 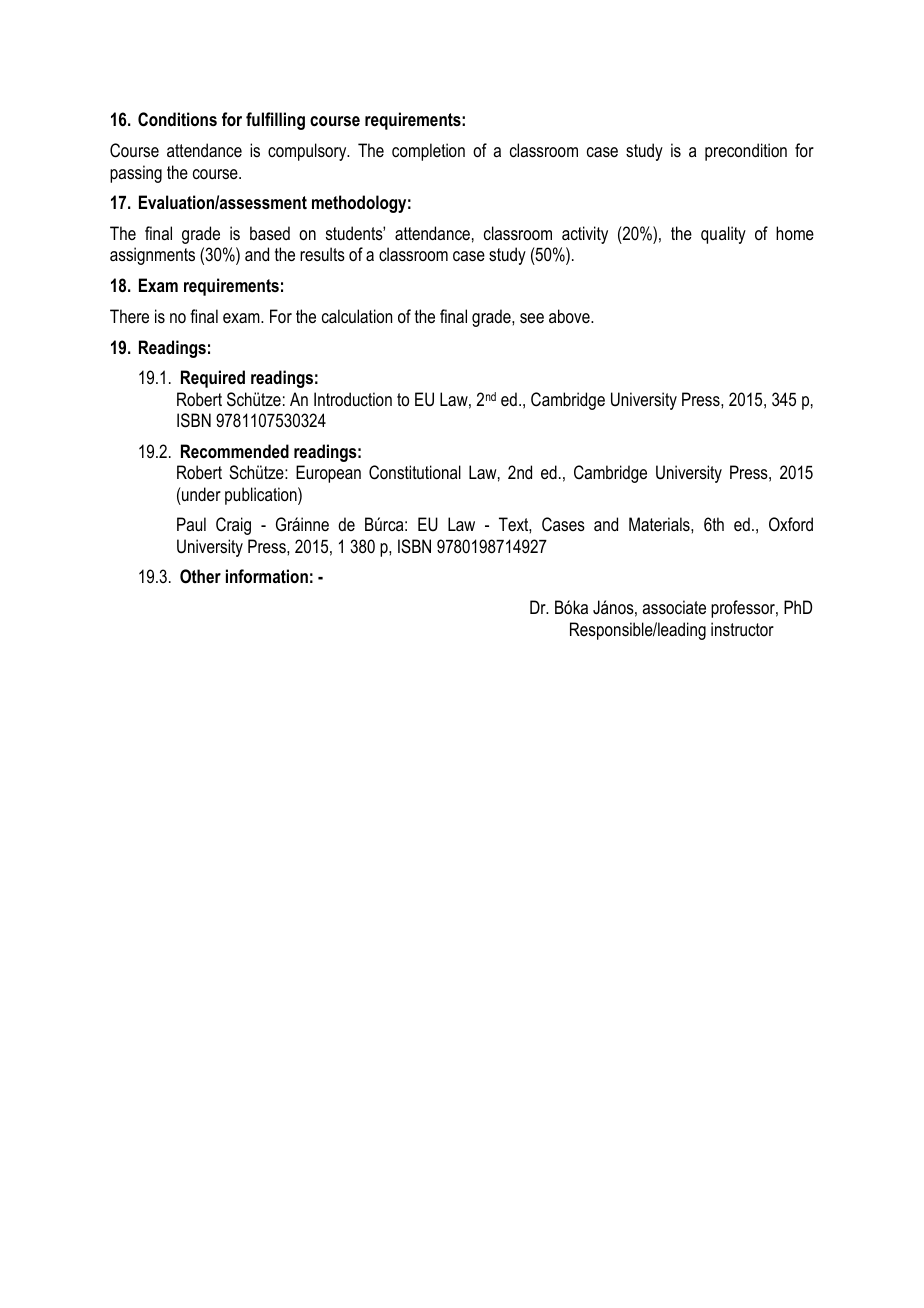 What do you see at coordinates (200, 576) in the screenshot?
I see `Other` at bounding box center [200, 576].
